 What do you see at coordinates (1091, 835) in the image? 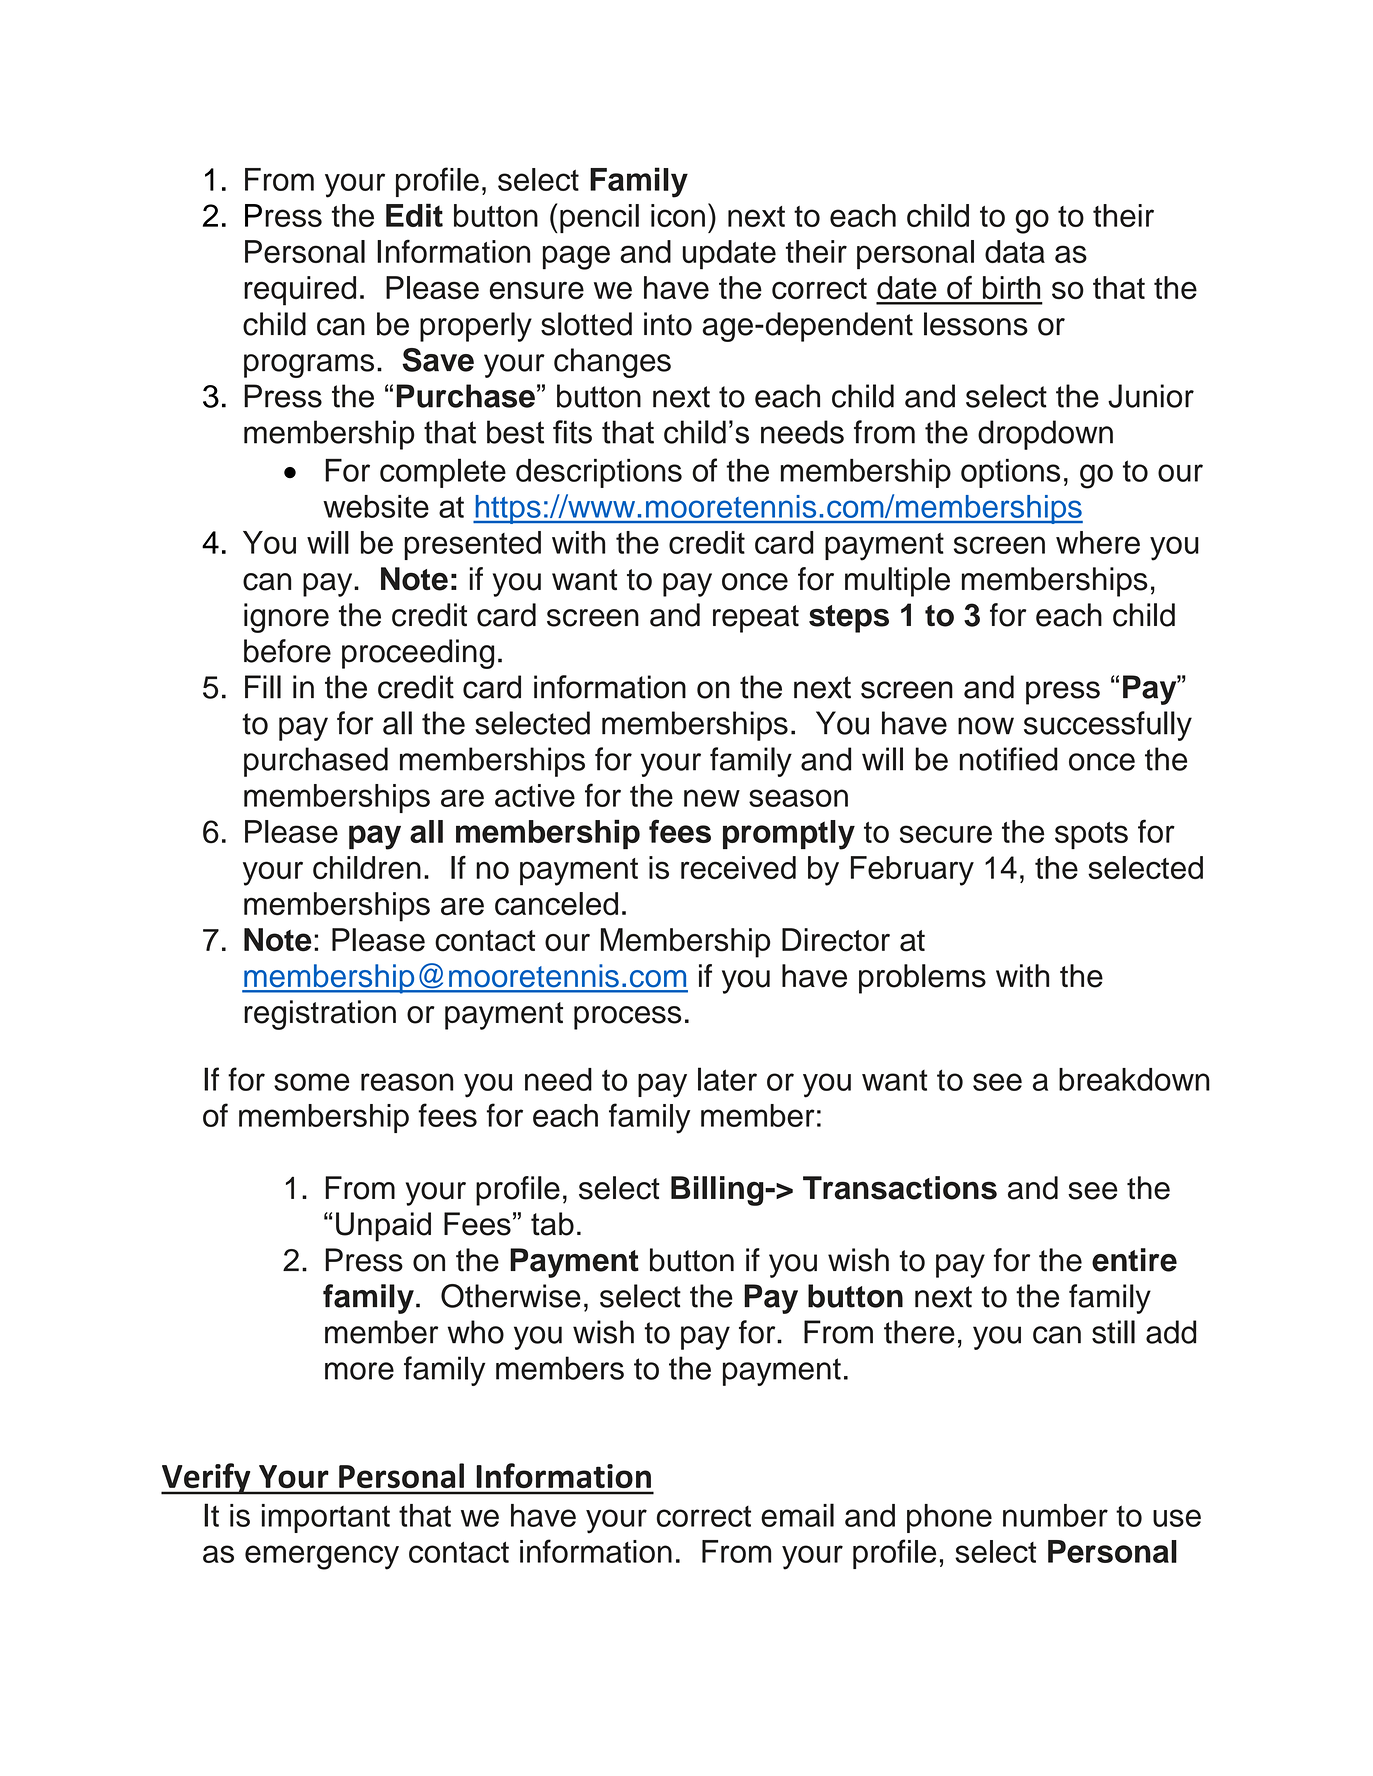
I see `spots` at bounding box center [1091, 835].
